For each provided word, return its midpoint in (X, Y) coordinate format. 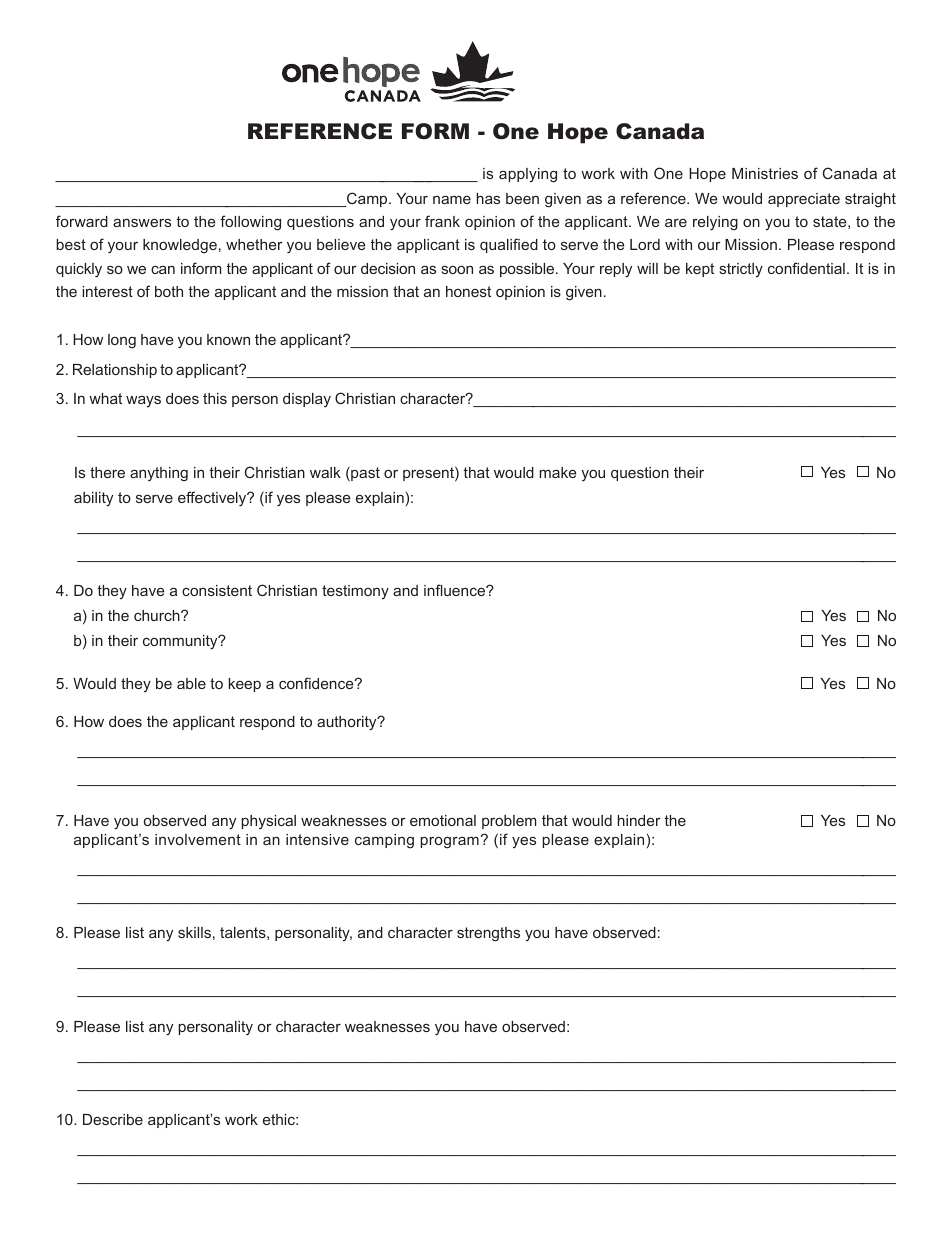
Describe (113, 1119)
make (557, 472)
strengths (488, 934)
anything (159, 474)
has (488, 198)
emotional (443, 820)
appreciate (804, 200)
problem (509, 822)
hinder (639, 820)
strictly (741, 270)
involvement (198, 839)
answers (142, 222)
